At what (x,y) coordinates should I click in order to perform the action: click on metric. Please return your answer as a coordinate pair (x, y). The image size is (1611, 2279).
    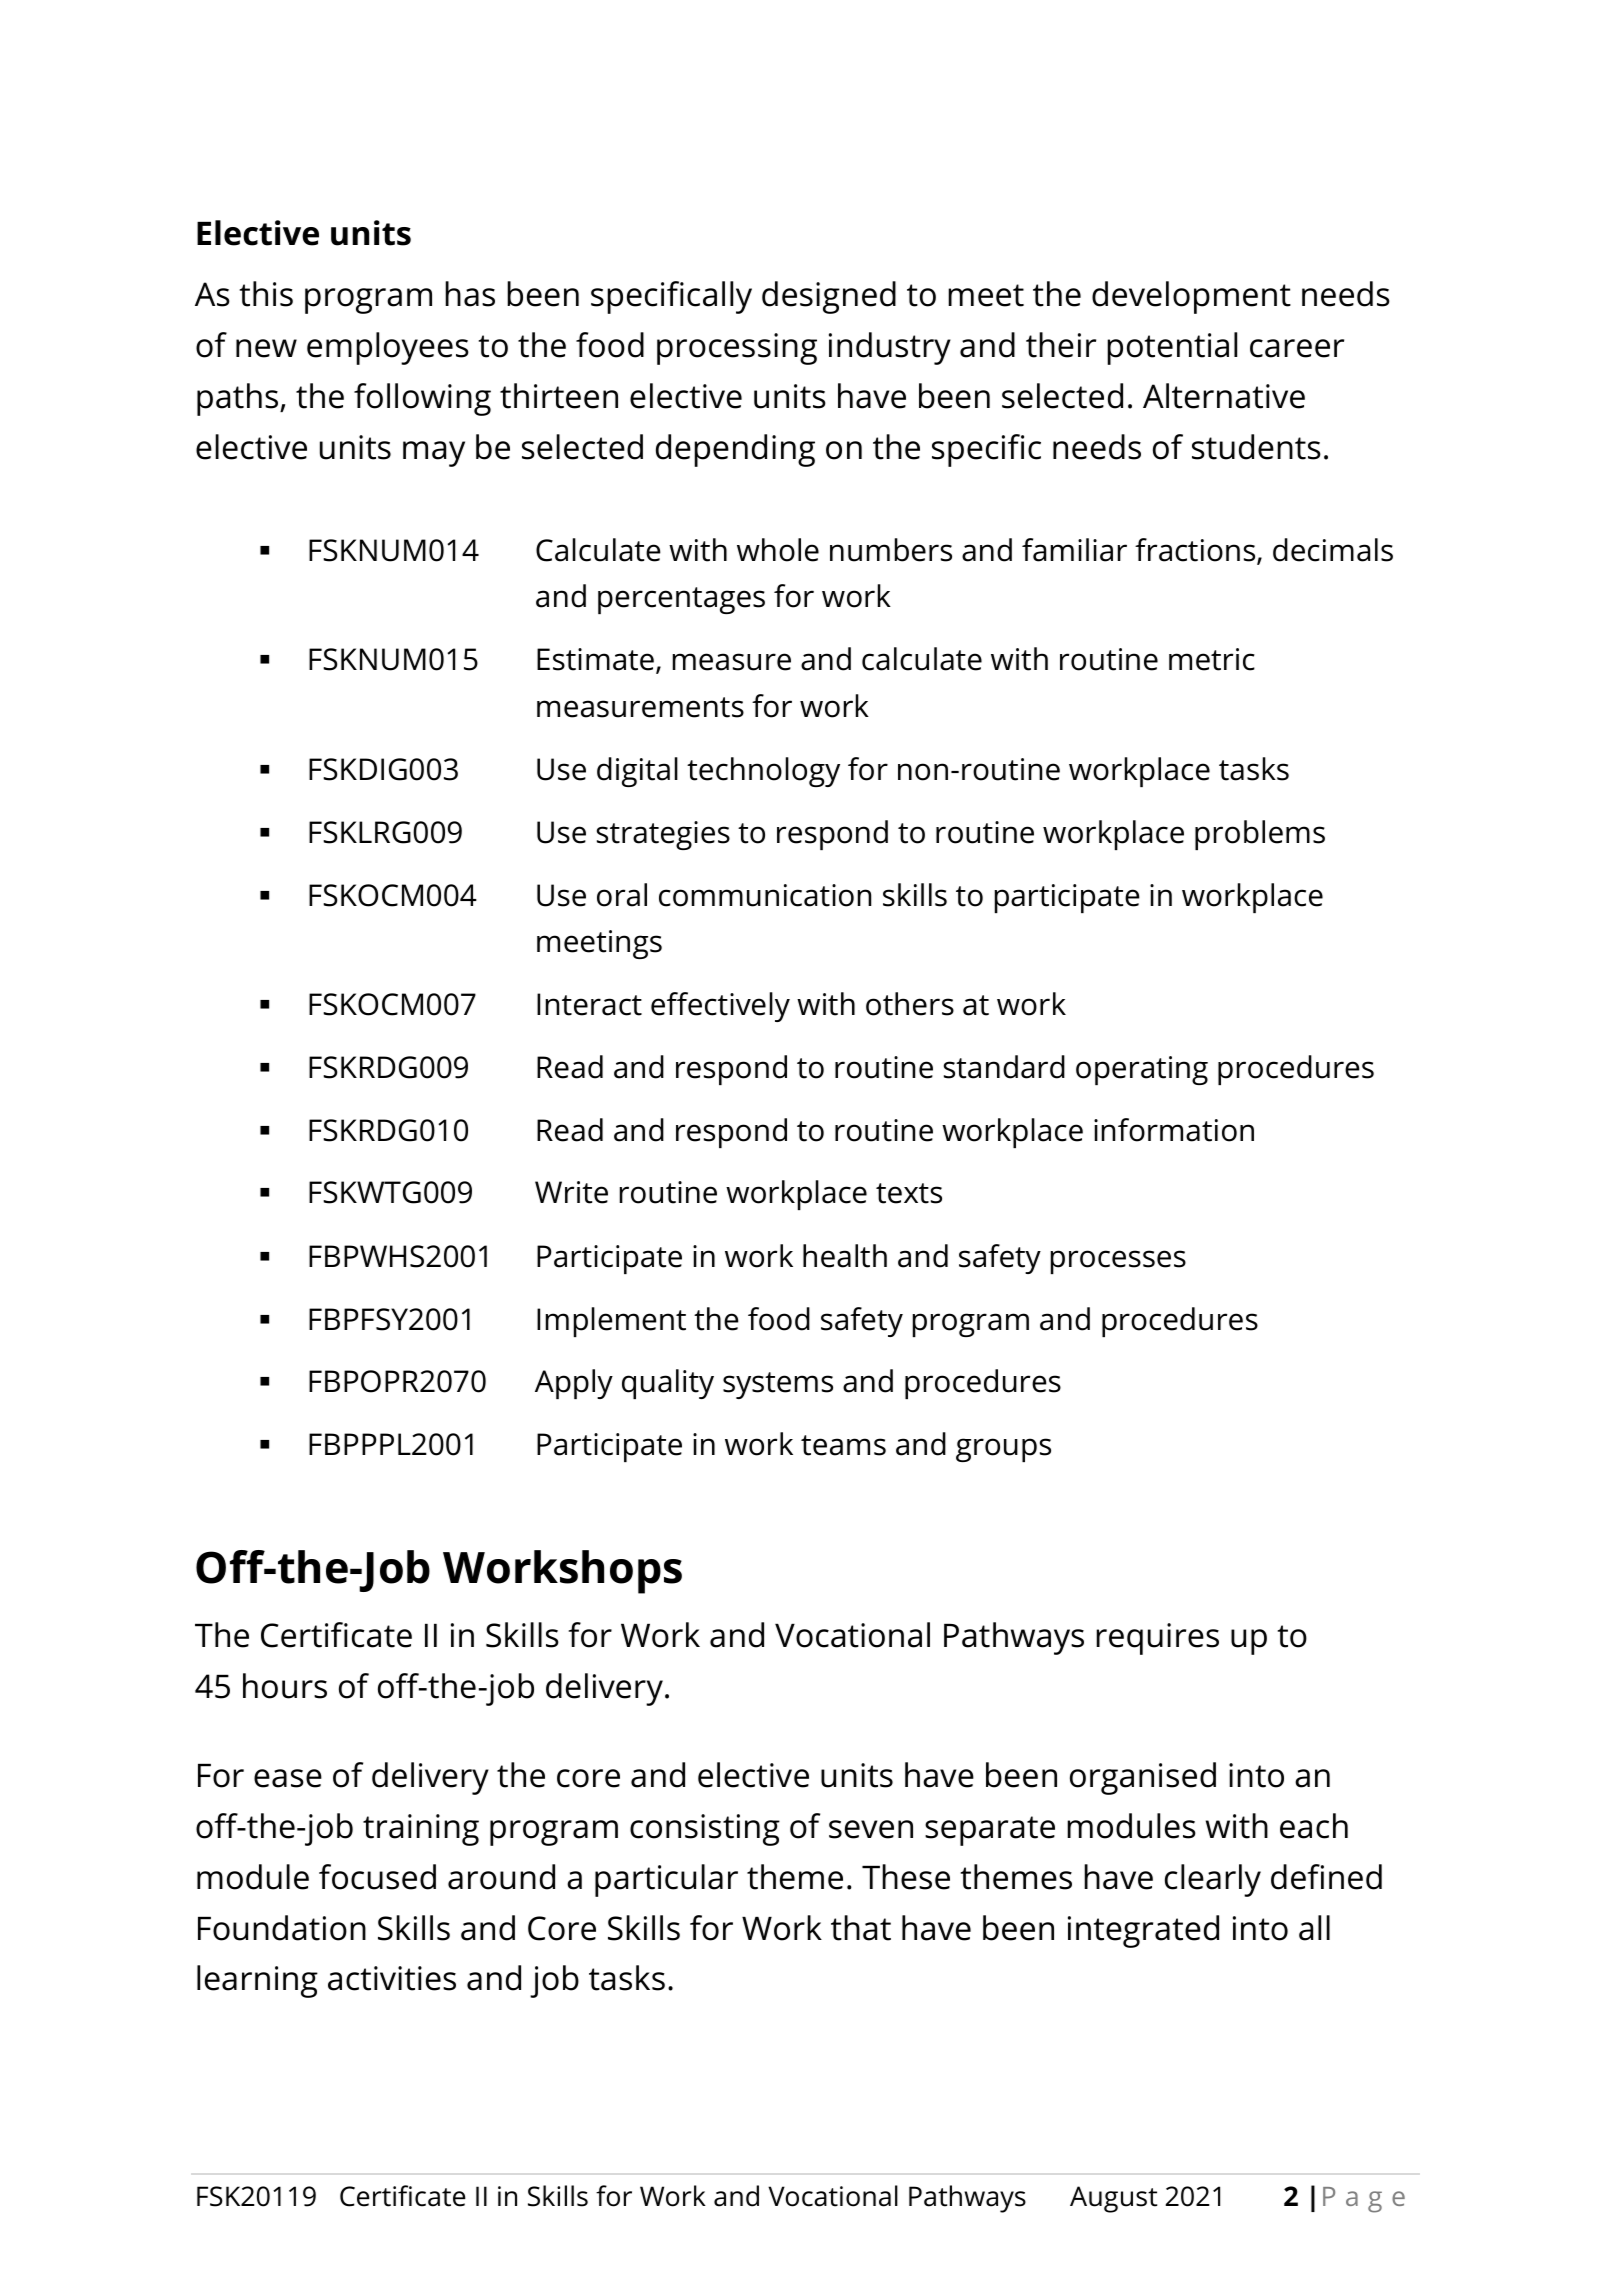
    Looking at the image, I should click on (1212, 659).
